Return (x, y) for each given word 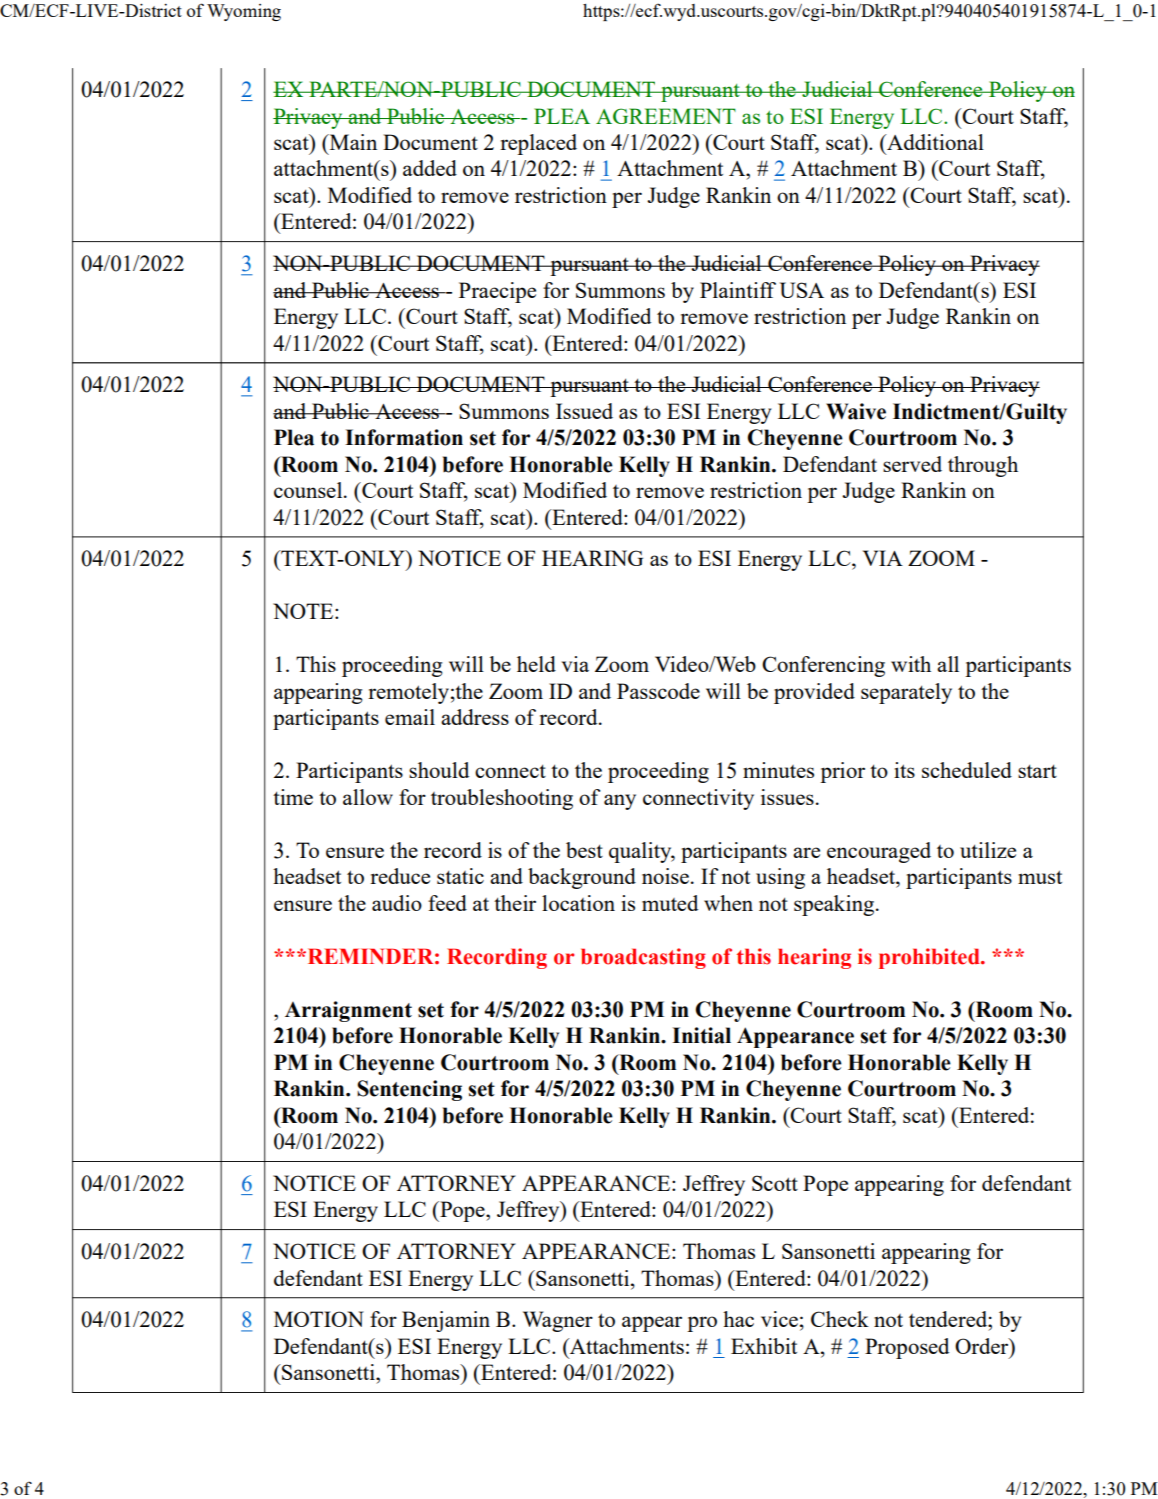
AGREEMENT (666, 116)
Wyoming (244, 12)
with (911, 664)
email (410, 717)
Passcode (658, 691)
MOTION (319, 1319)
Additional (934, 142)
